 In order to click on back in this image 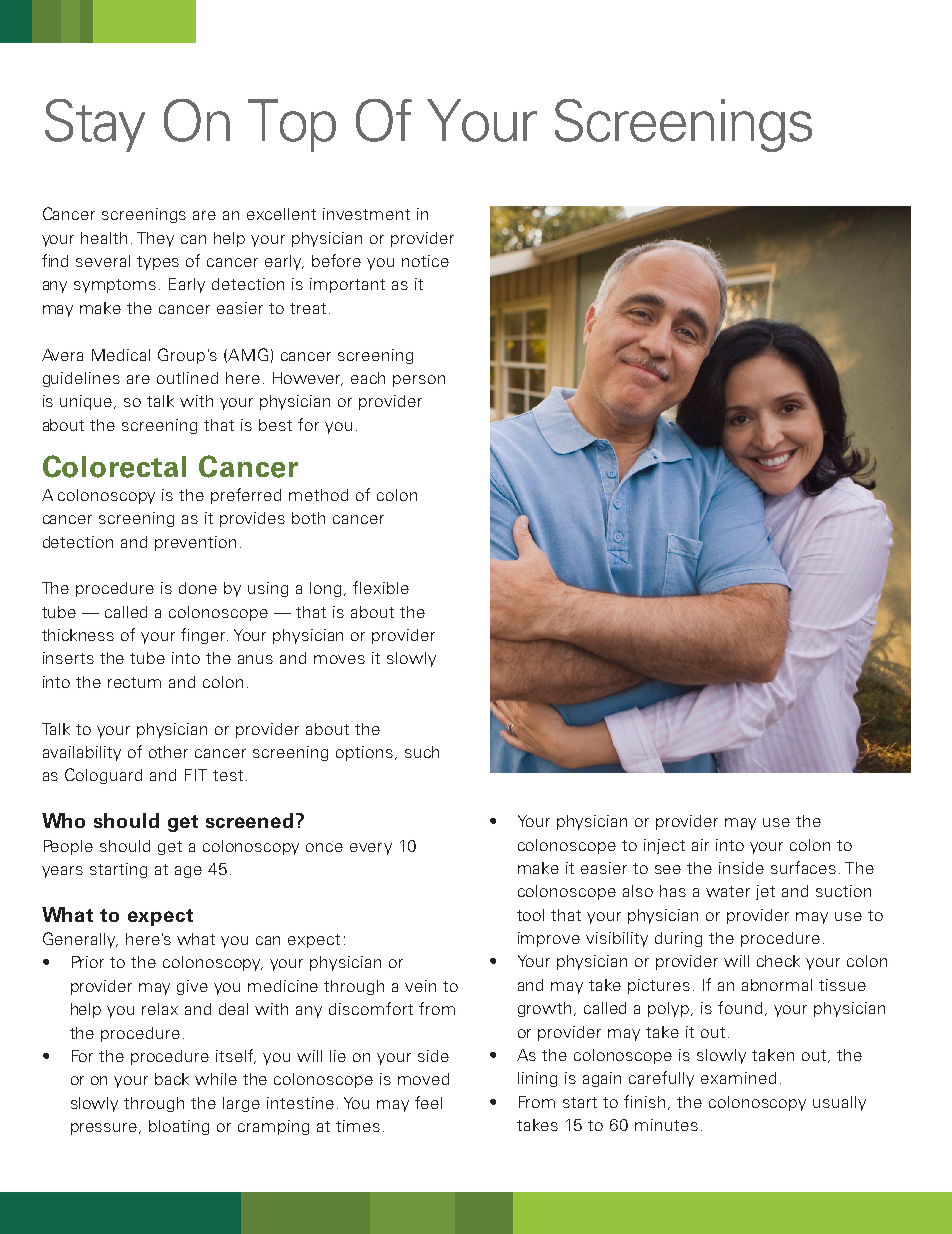, I will do `click(172, 1079)`.
